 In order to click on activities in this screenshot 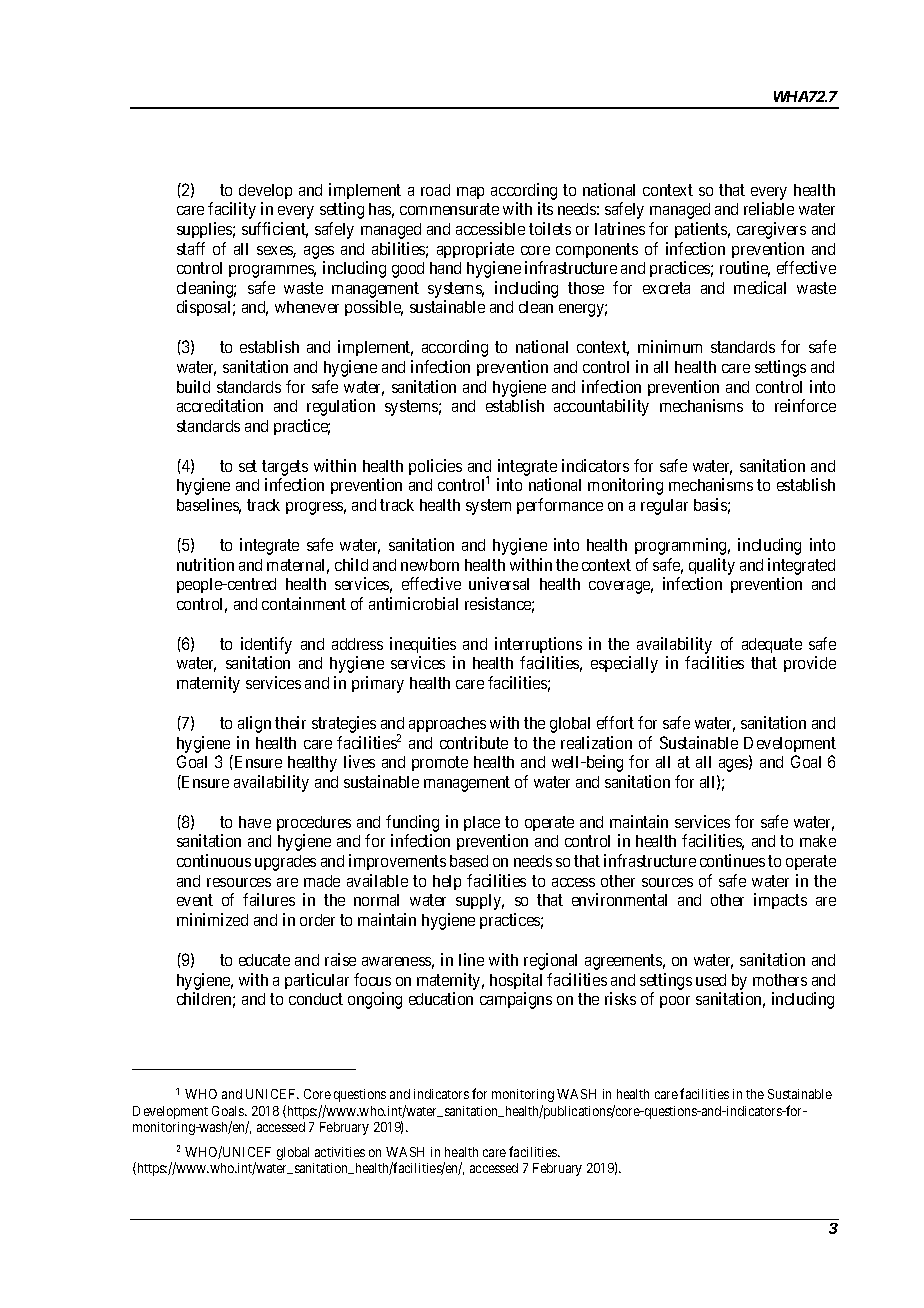, I will do `click(340, 1152)`.
